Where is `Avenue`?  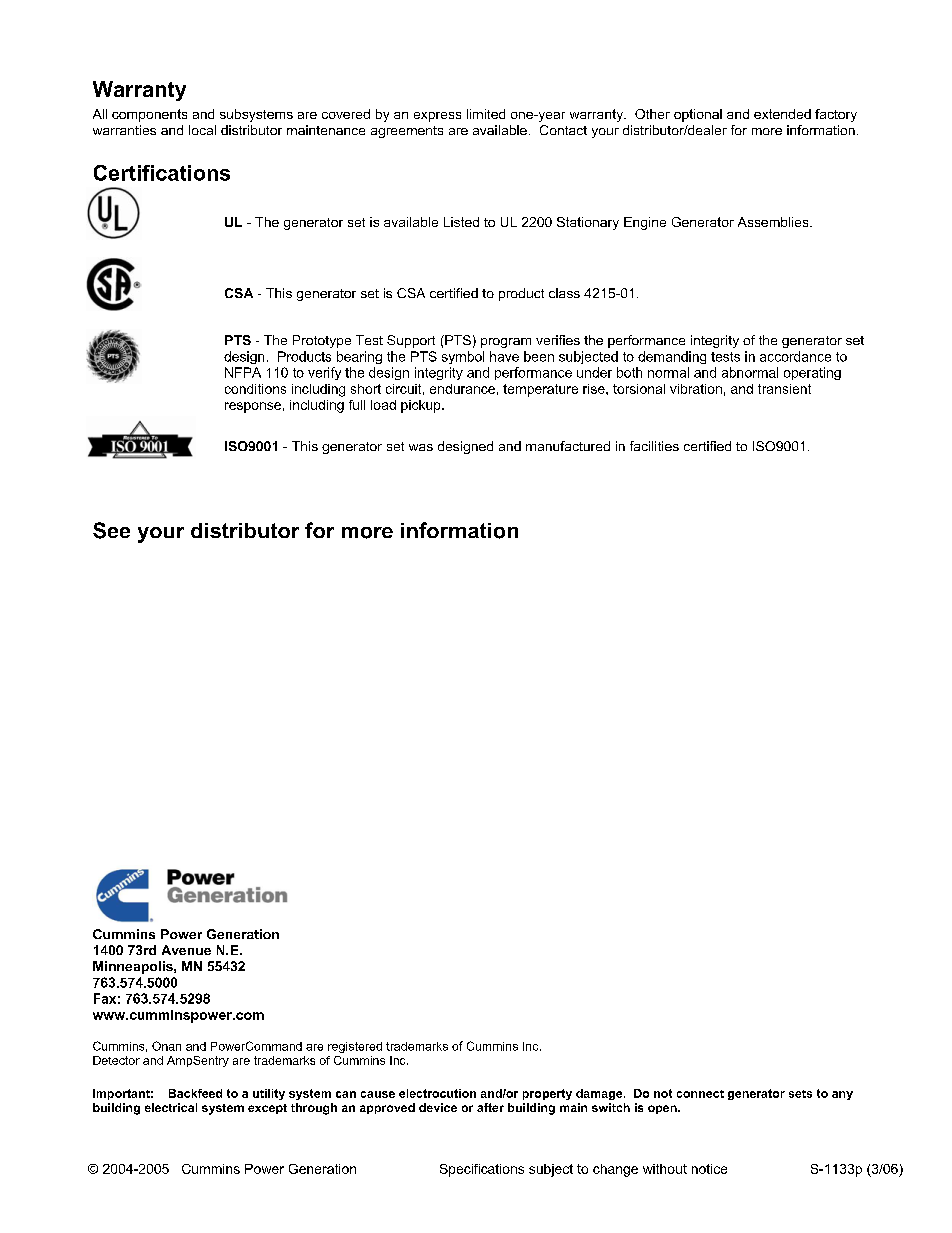
Avenue is located at coordinates (186, 950).
